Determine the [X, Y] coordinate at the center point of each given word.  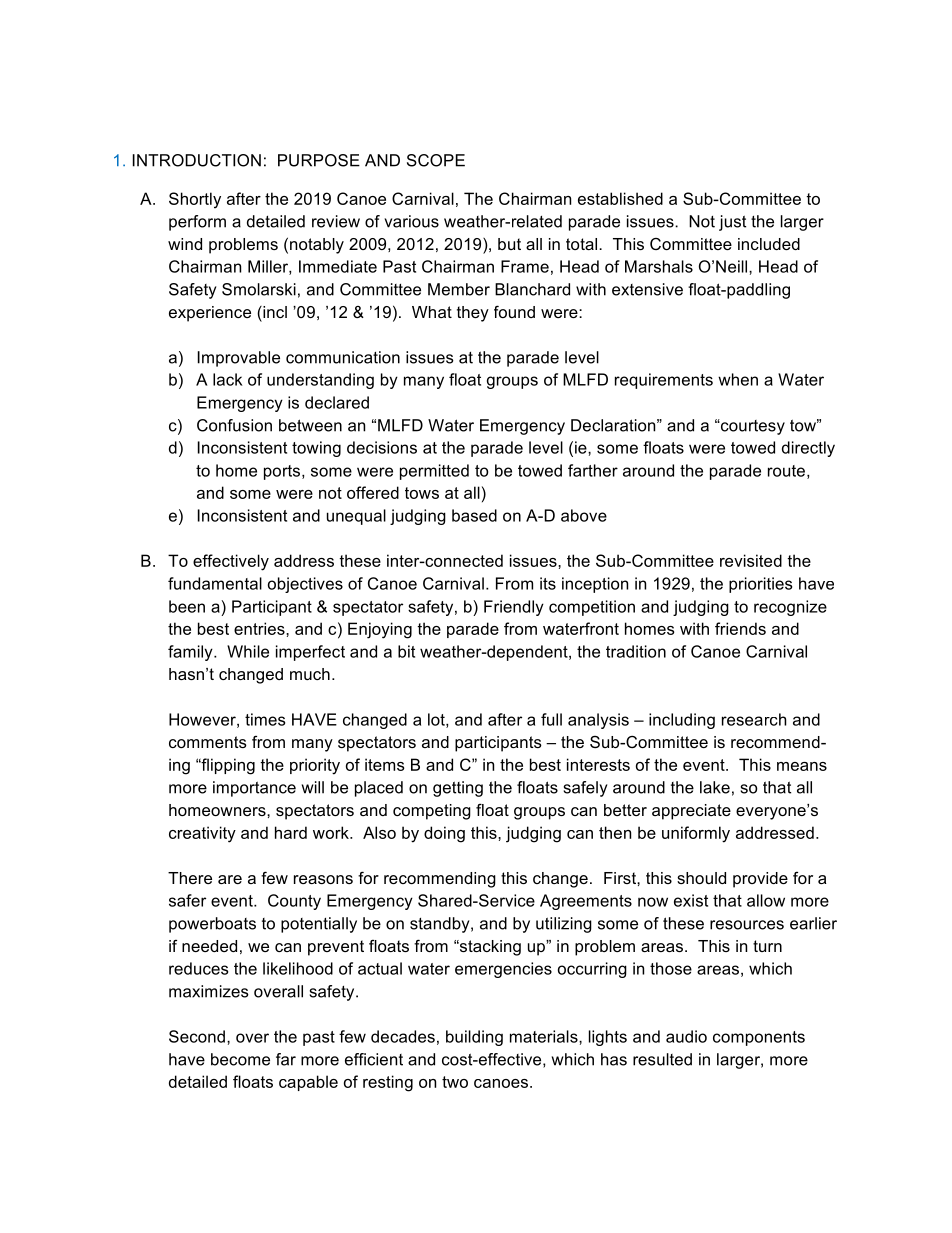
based [474, 515]
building [474, 1038]
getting [458, 789]
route [786, 471]
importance [254, 789]
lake [715, 787]
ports [283, 472]
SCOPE [436, 160]
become [240, 1059]
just [732, 223]
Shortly [195, 200]
